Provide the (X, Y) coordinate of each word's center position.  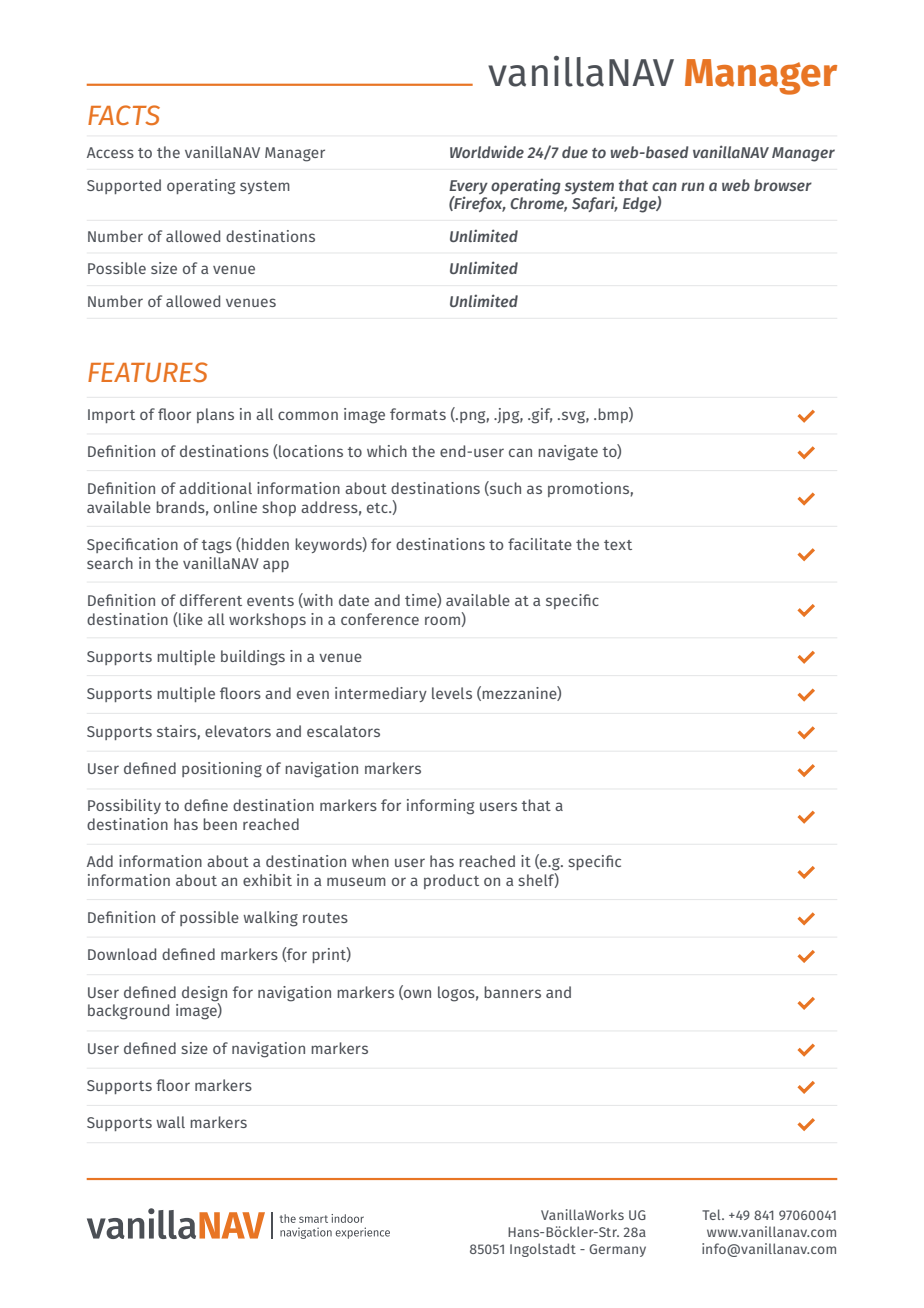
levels (452, 693)
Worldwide (487, 151)
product (451, 881)
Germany (617, 1250)
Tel (712, 1214)
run (692, 186)
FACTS (124, 115)
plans (215, 415)
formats (418, 414)
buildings (253, 658)
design (204, 995)
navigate (568, 453)
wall (170, 1122)
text (618, 545)
